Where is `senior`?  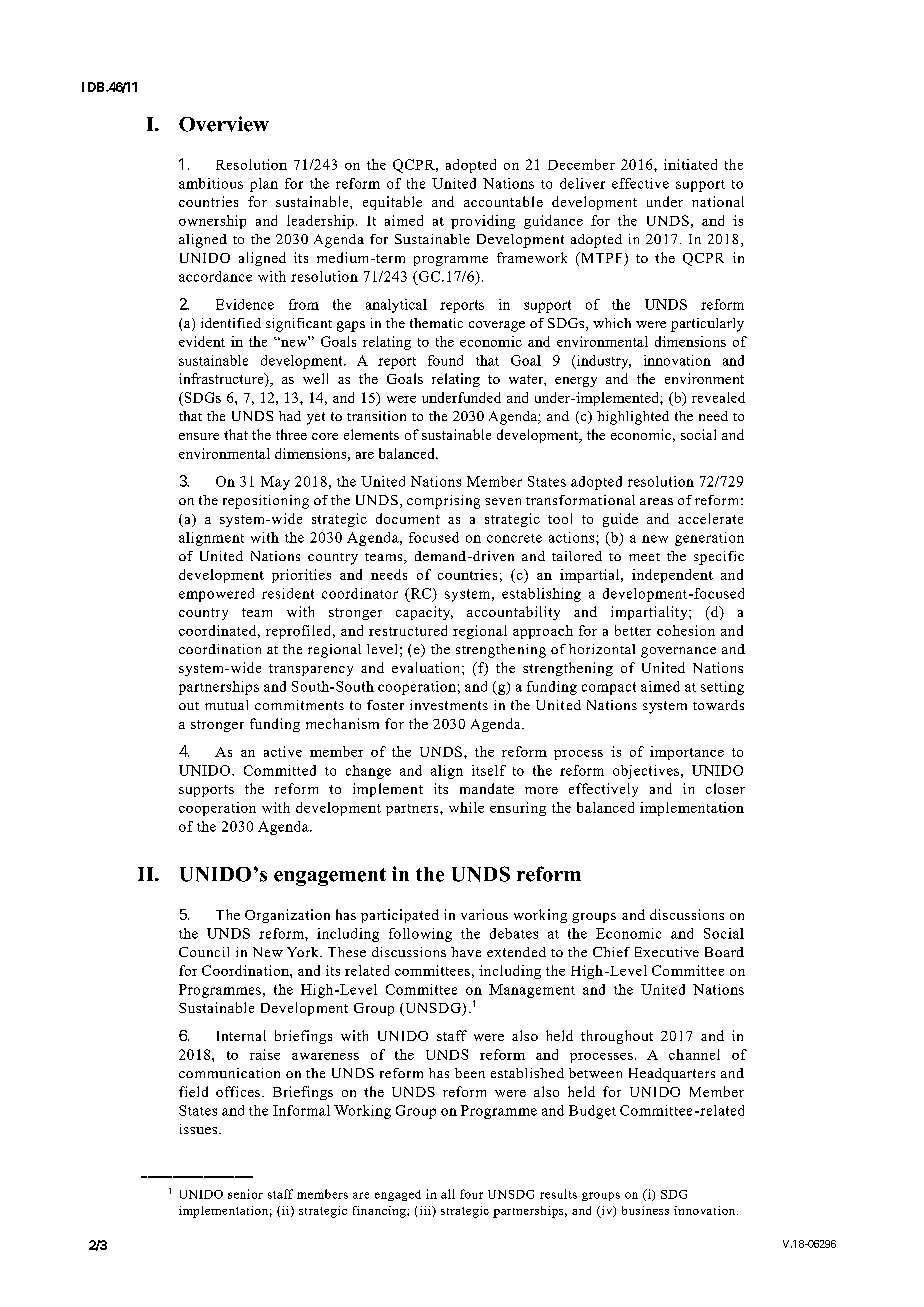 senior is located at coordinates (245, 1194).
